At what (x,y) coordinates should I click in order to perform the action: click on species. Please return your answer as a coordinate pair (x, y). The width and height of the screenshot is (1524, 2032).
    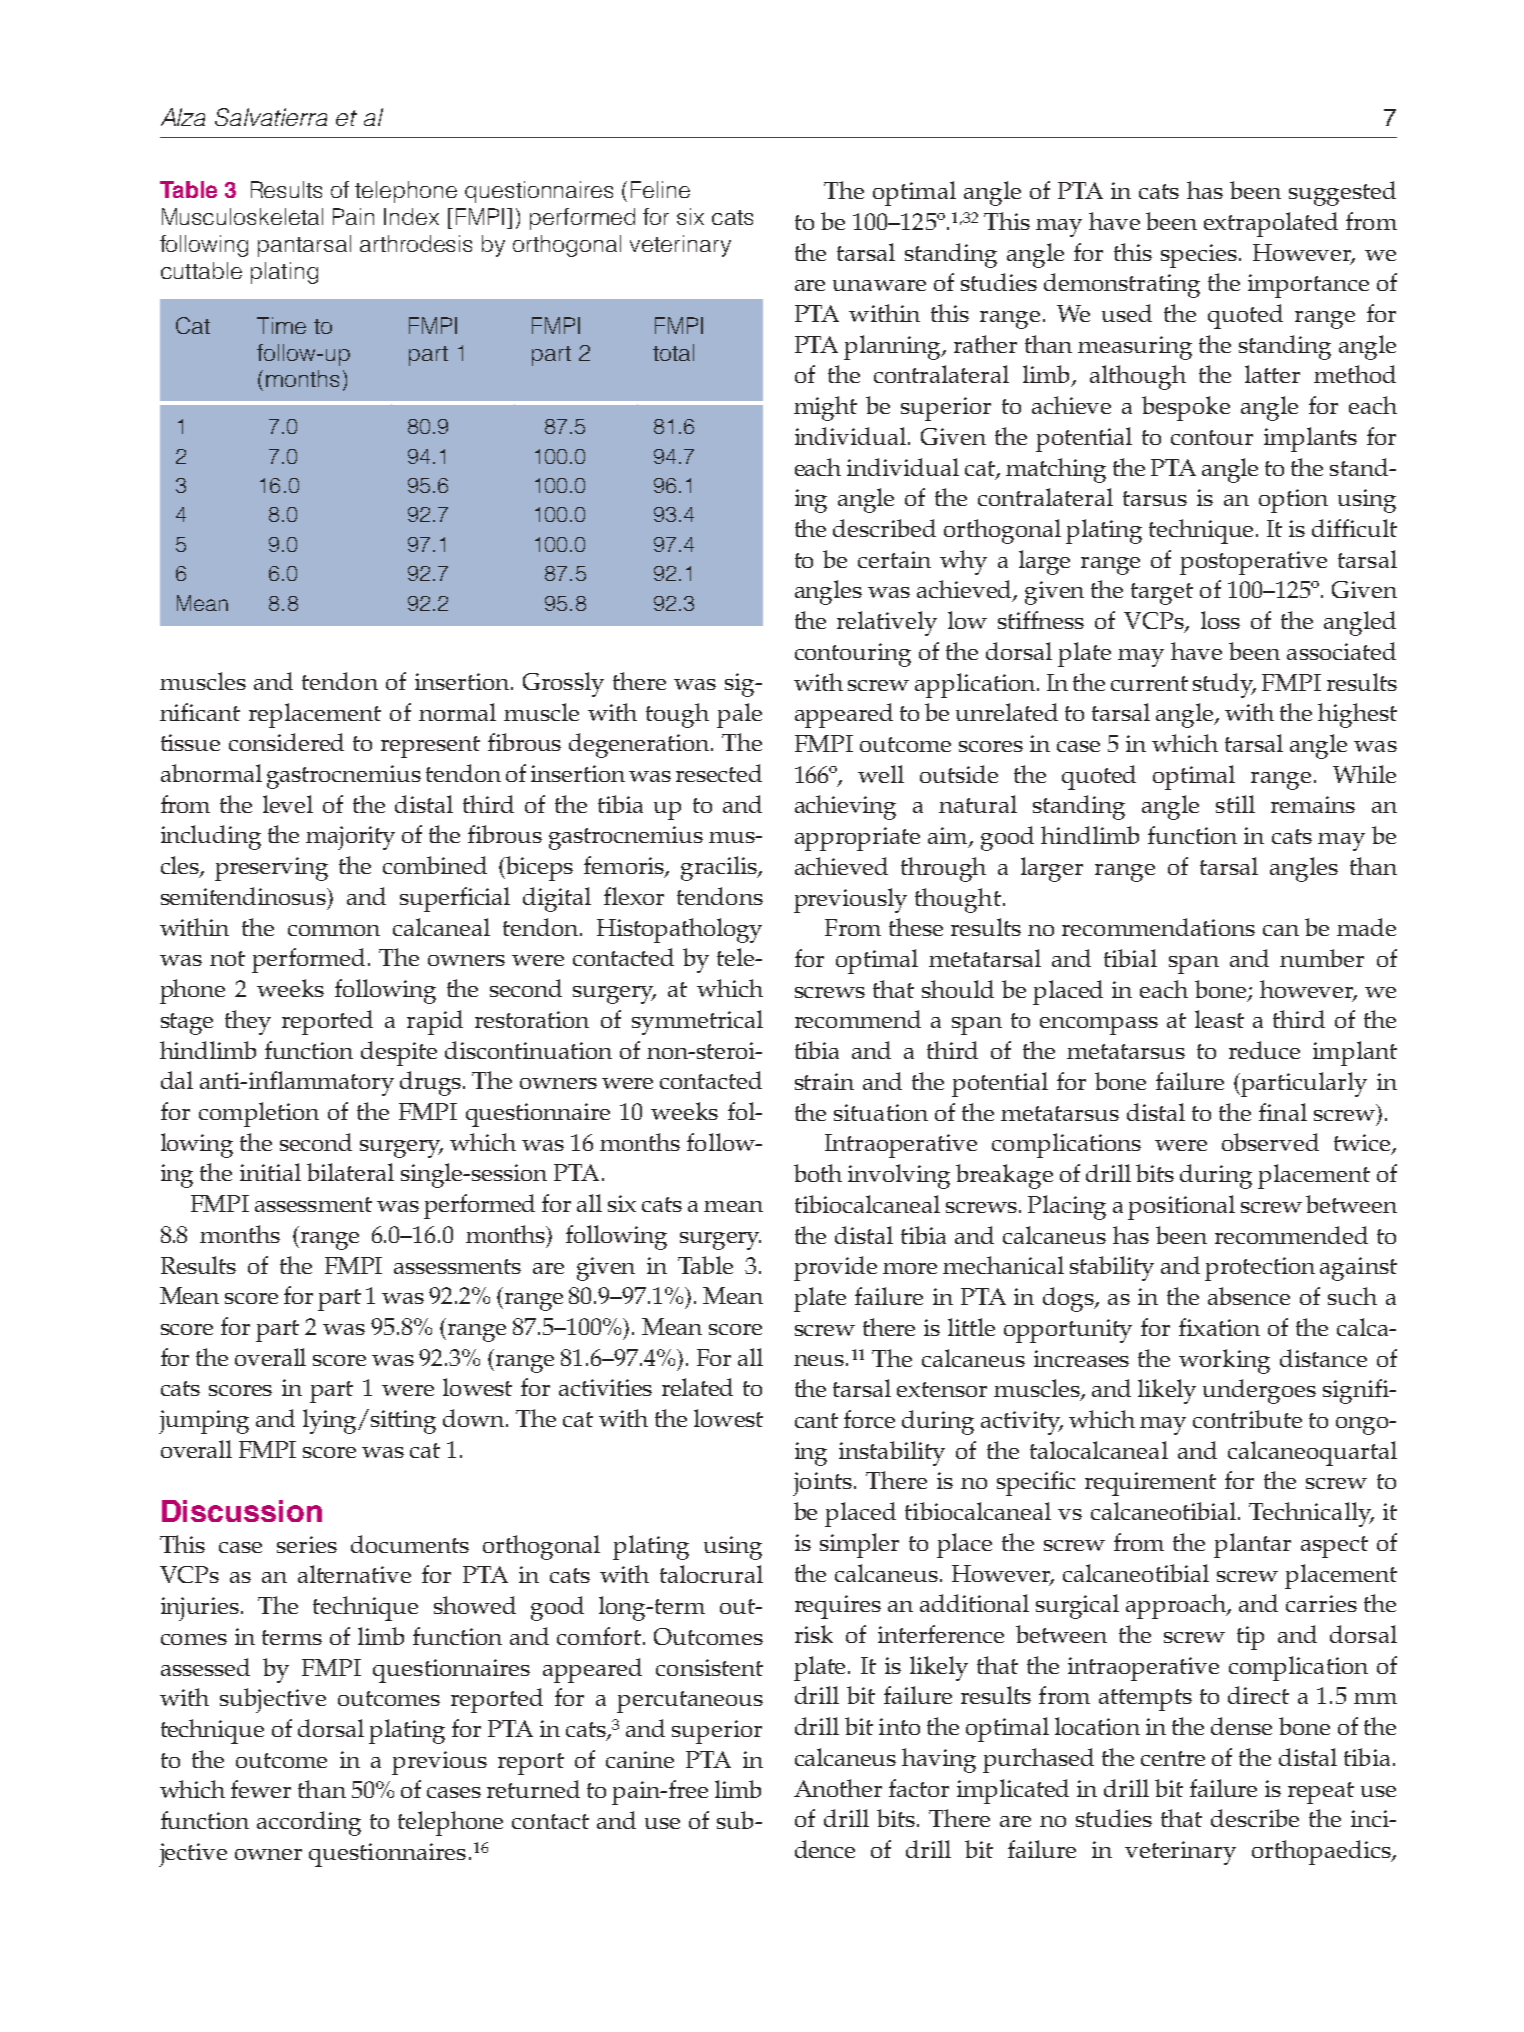
    Looking at the image, I should click on (1199, 256).
